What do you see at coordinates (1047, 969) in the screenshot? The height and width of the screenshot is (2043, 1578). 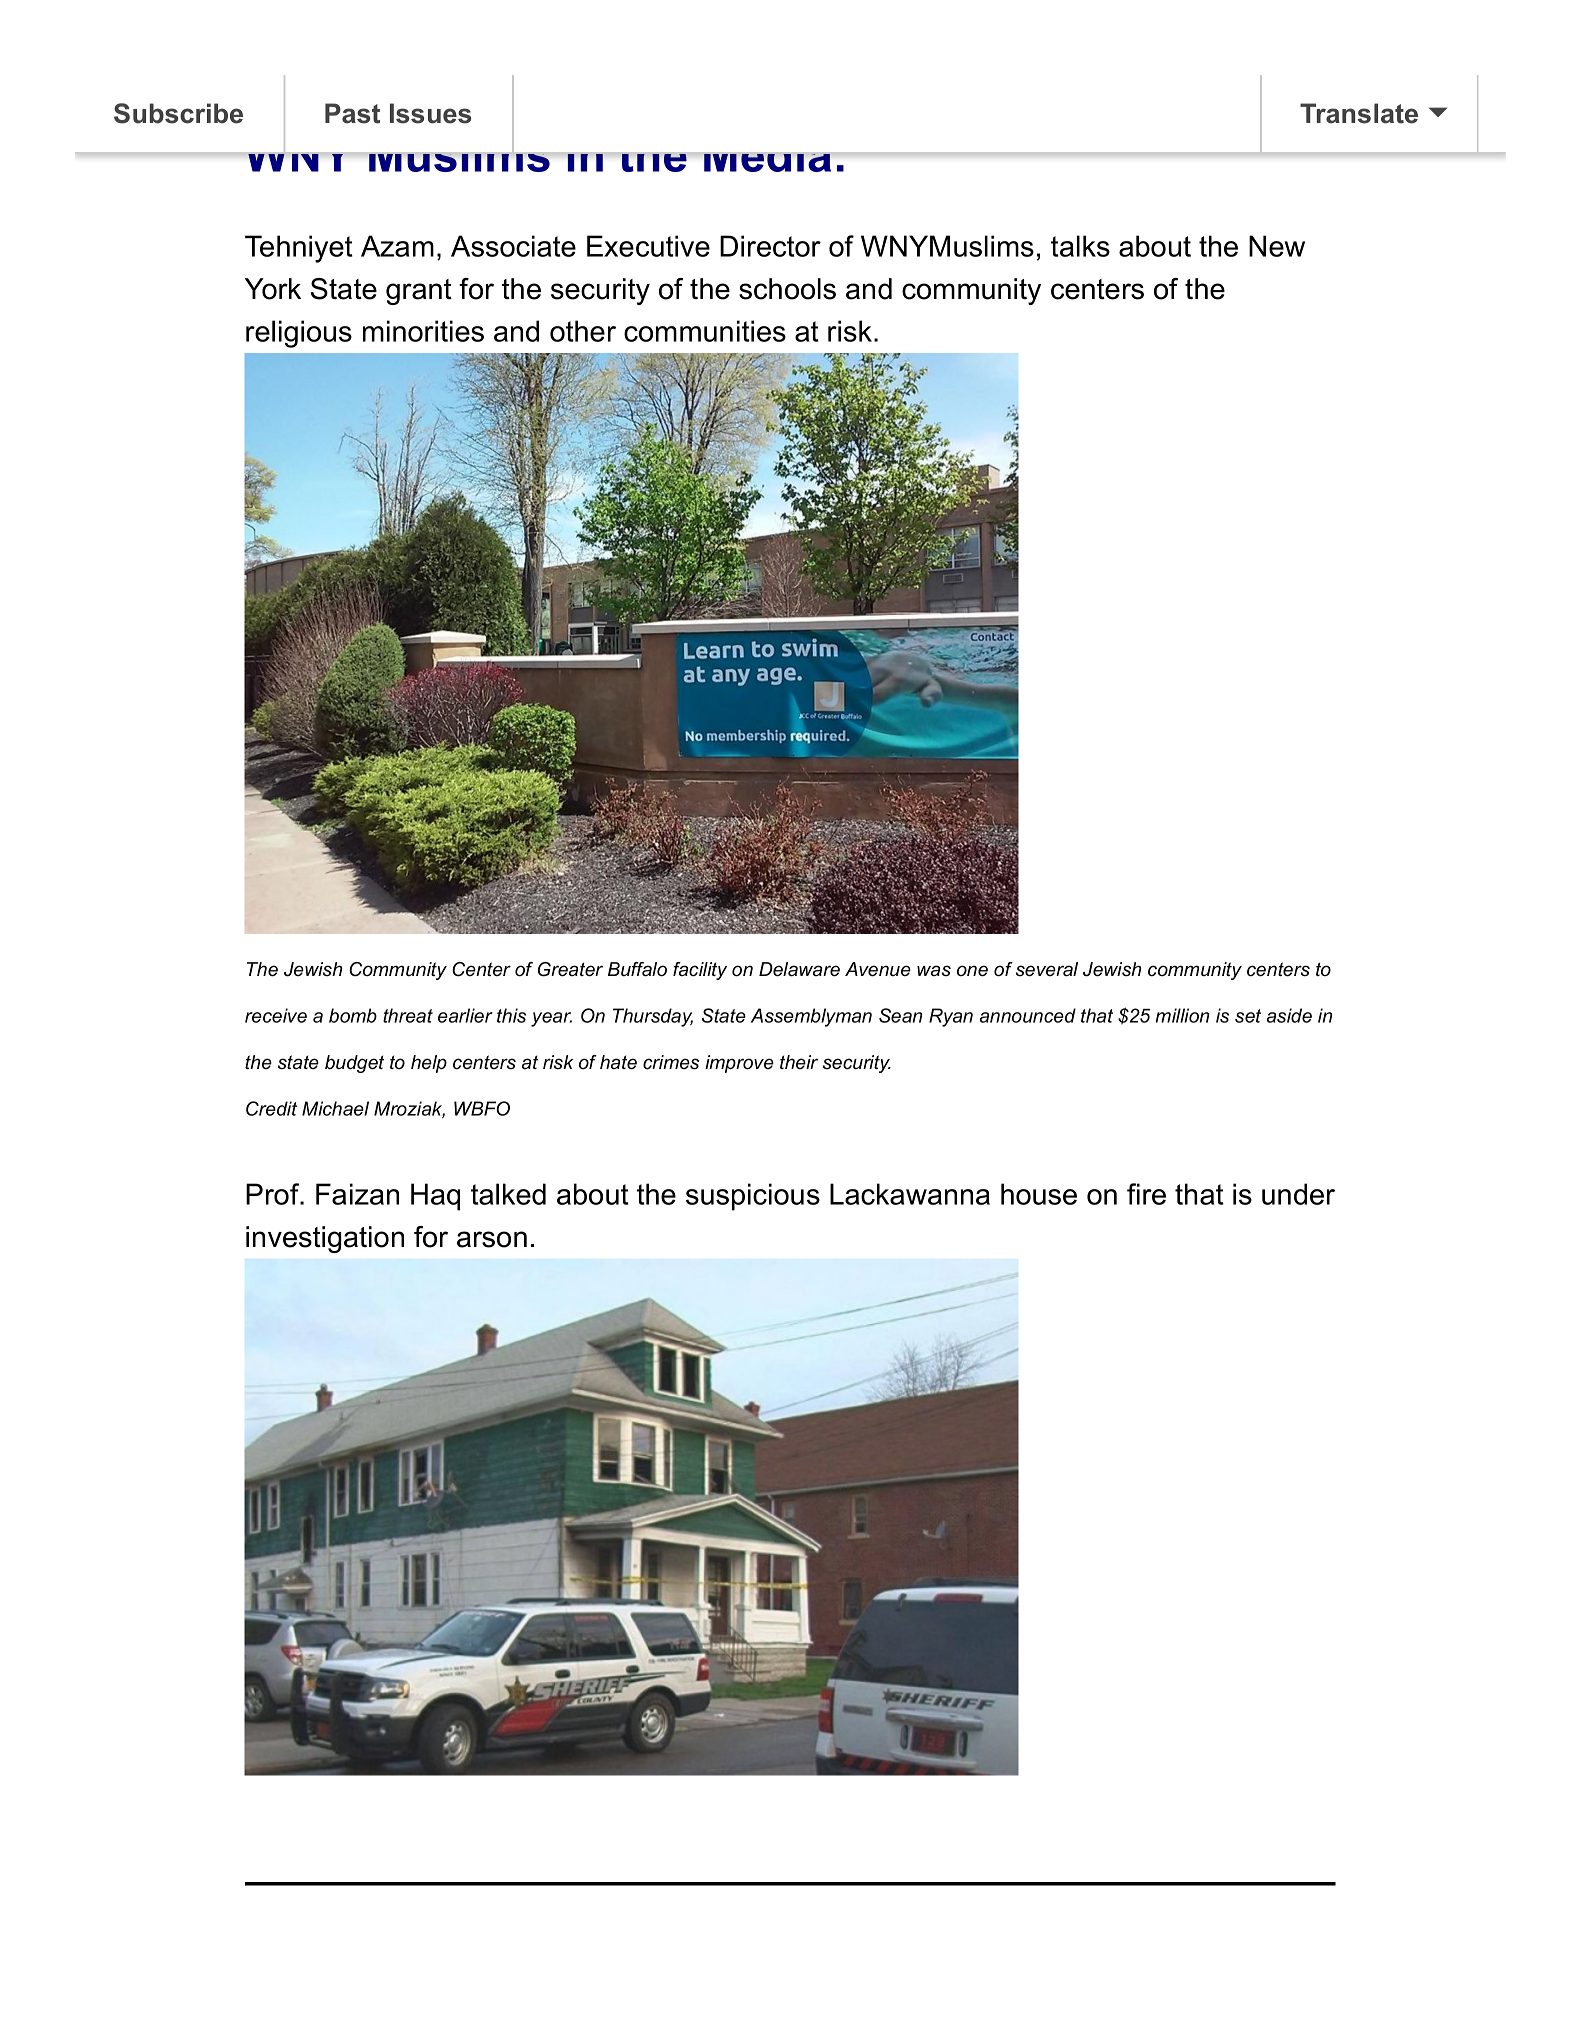 I see `several` at bounding box center [1047, 969].
